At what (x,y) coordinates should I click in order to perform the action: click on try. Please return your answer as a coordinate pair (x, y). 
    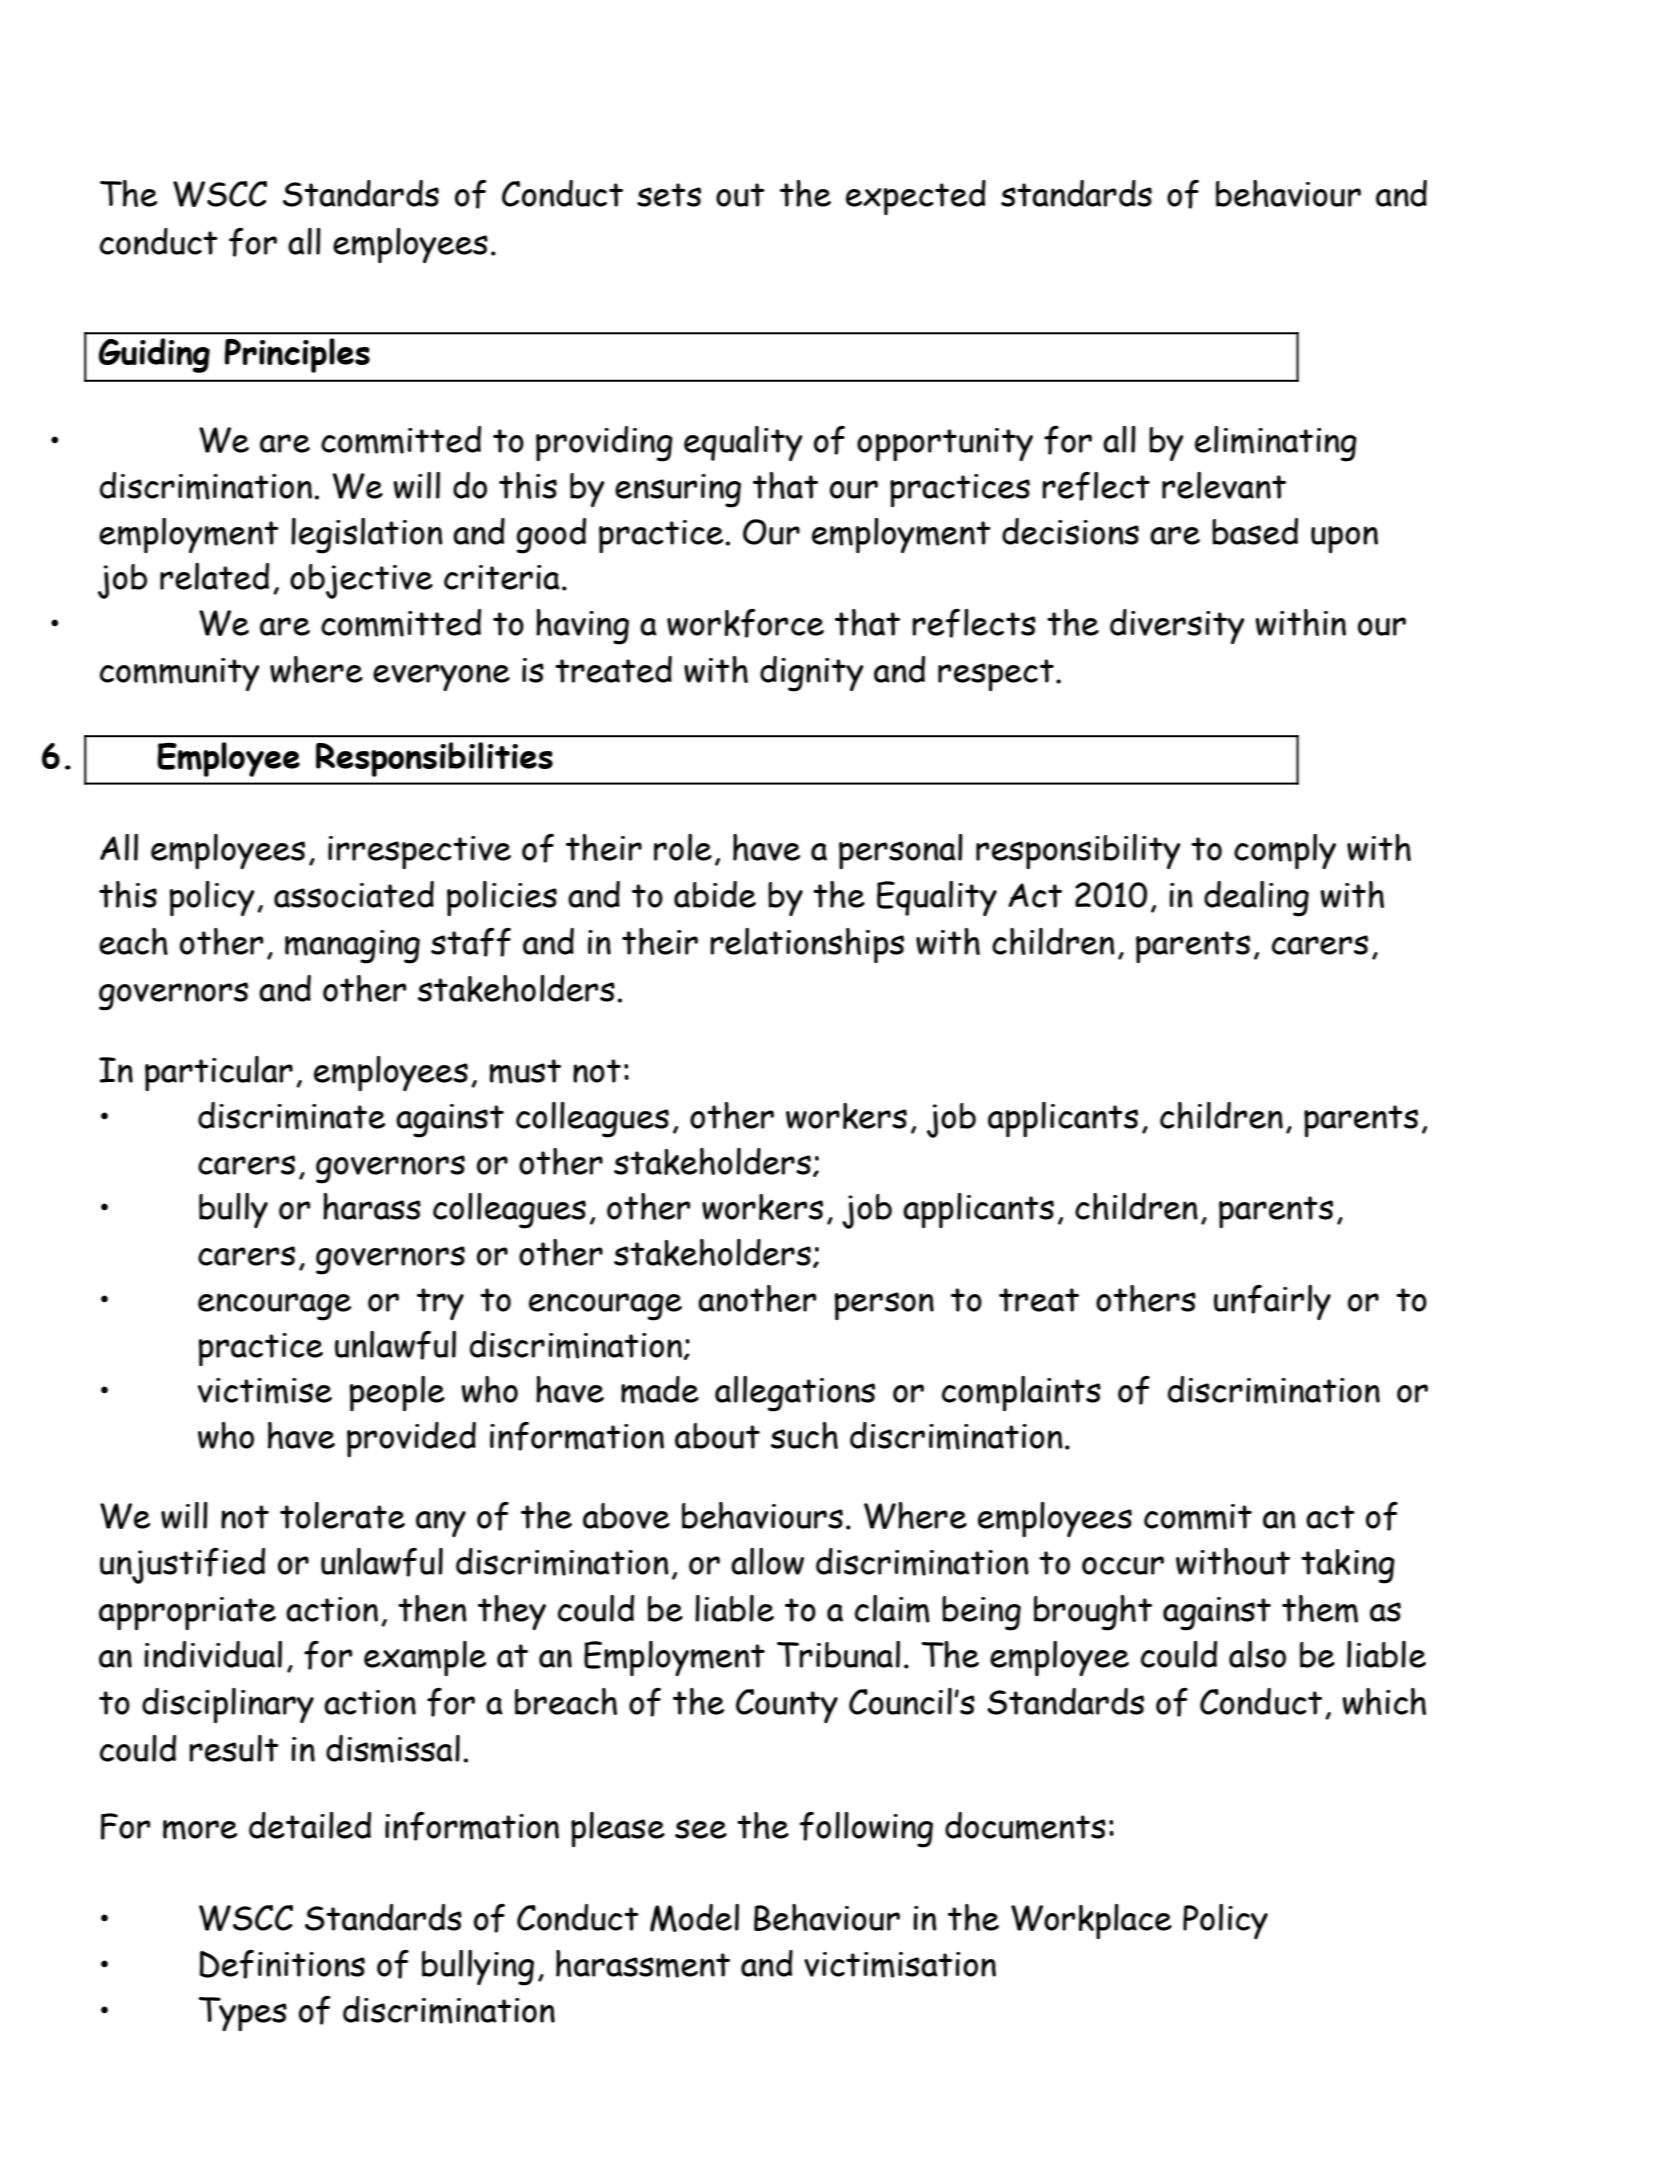
    Looking at the image, I should click on (440, 1304).
